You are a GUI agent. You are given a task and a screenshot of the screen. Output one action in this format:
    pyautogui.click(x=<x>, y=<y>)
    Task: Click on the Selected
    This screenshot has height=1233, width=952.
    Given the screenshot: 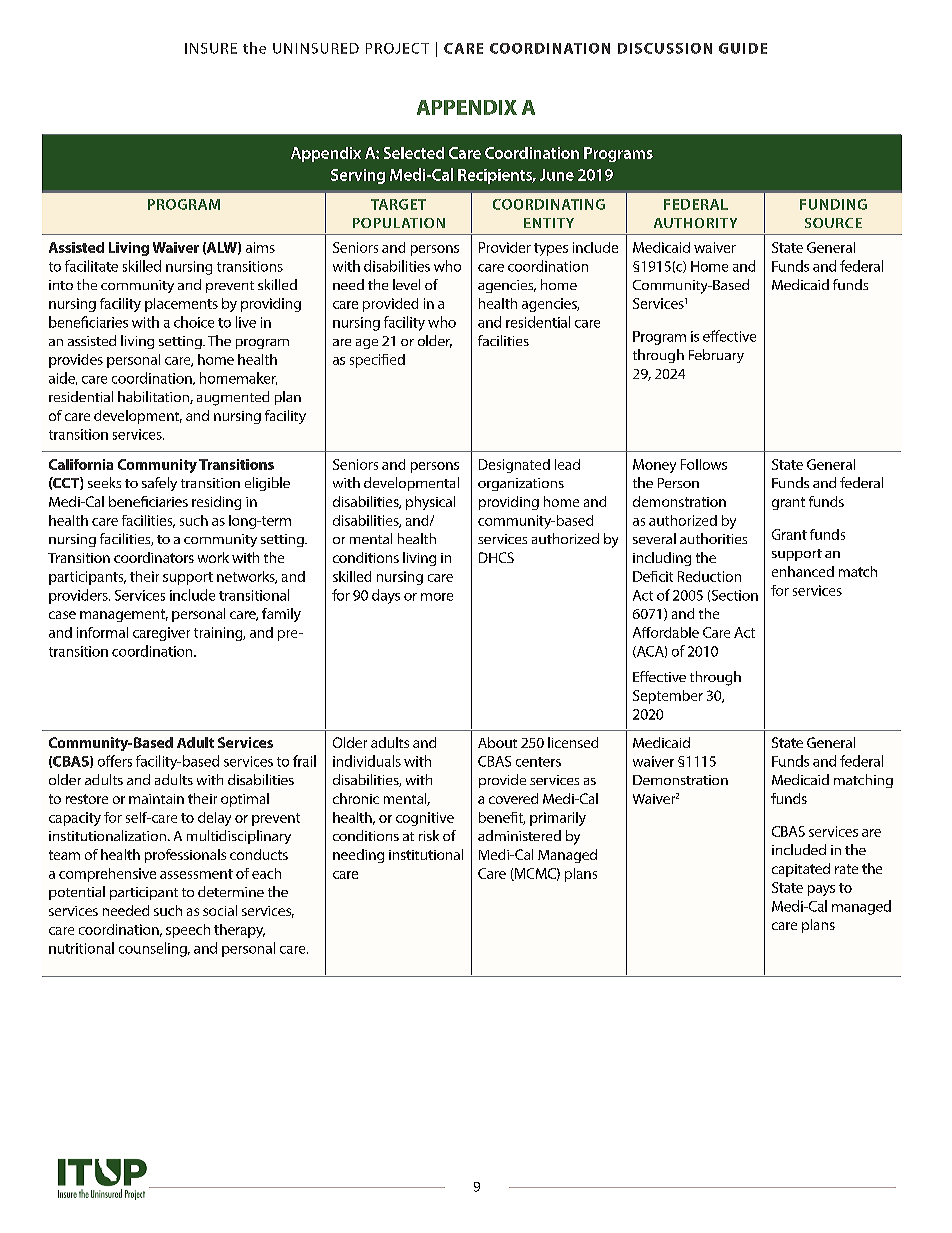 What is the action you would take?
    pyautogui.click(x=414, y=153)
